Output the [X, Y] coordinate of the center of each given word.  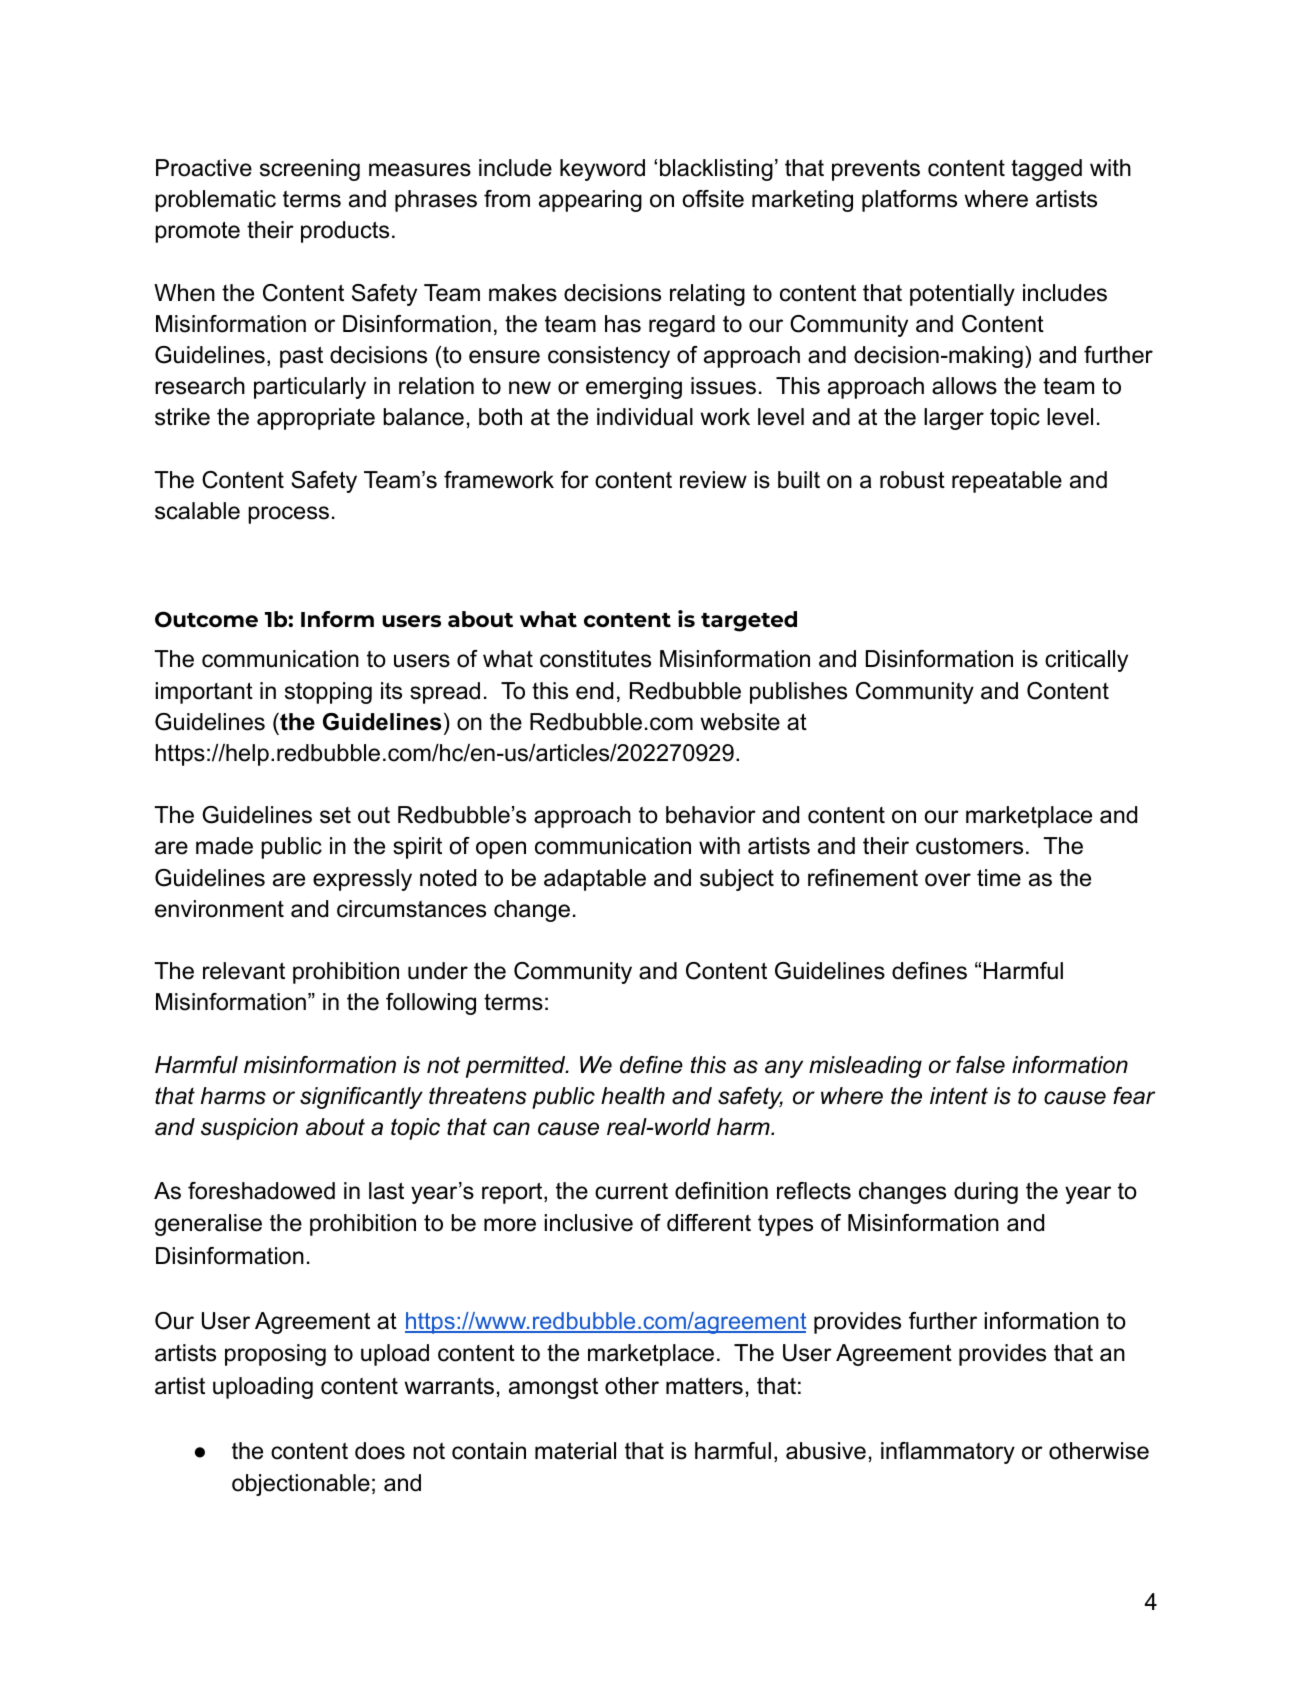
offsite [713, 199]
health [633, 1096]
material [575, 1451]
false [980, 1065]
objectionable [301, 1485]
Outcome [206, 619]
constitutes [595, 659]
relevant [244, 971]
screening [310, 170]
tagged [1046, 170]
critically [1086, 661]
